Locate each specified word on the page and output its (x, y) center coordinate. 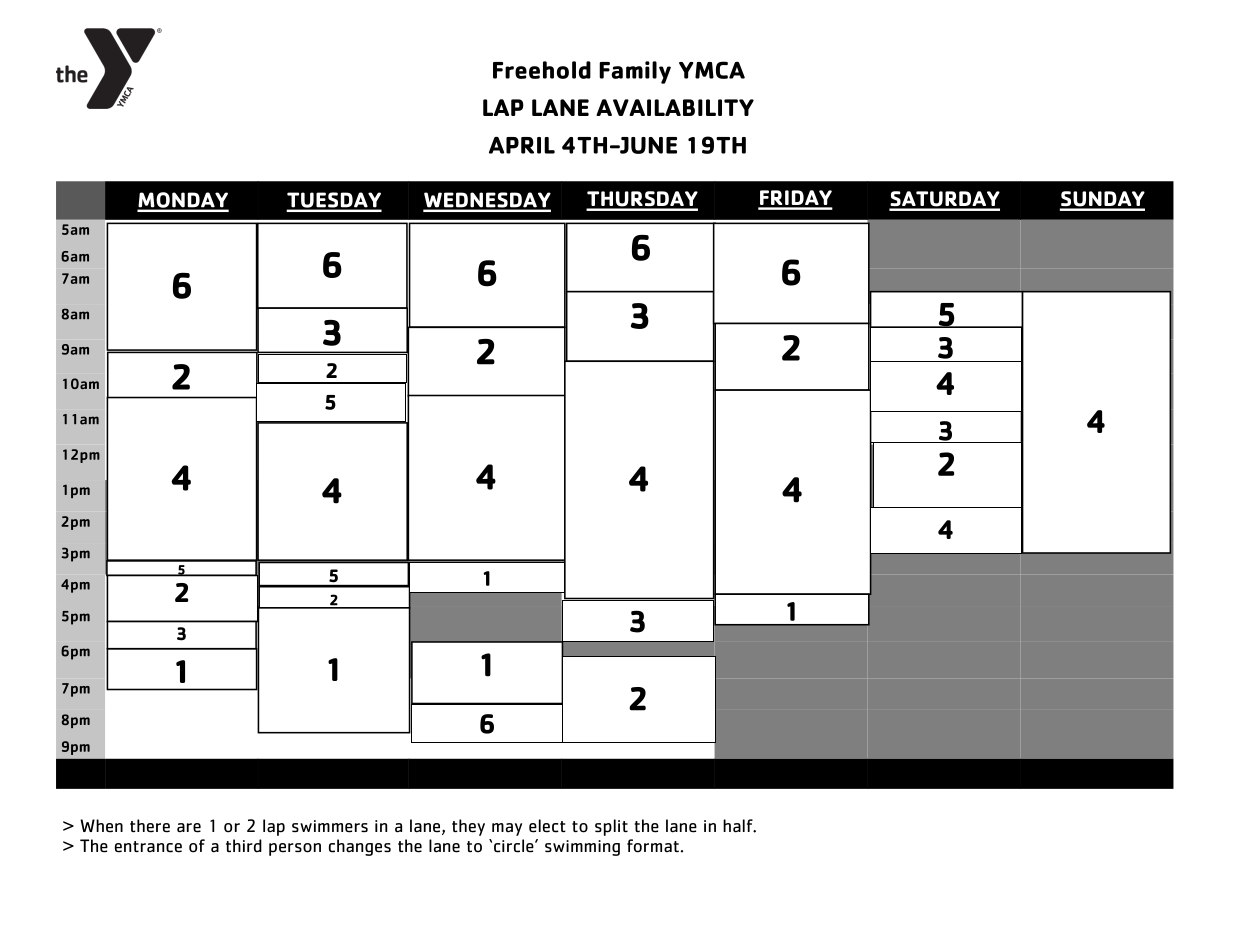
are (189, 828)
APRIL (522, 145)
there (150, 826)
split (611, 827)
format (653, 846)
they (468, 827)
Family (635, 72)
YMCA (712, 70)
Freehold (542, 70)
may (507, 829)
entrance (148, 847)
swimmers (330, 826)
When (101, 826)
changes (360, 847)
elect (547, 826)
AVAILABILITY (675, 107)
